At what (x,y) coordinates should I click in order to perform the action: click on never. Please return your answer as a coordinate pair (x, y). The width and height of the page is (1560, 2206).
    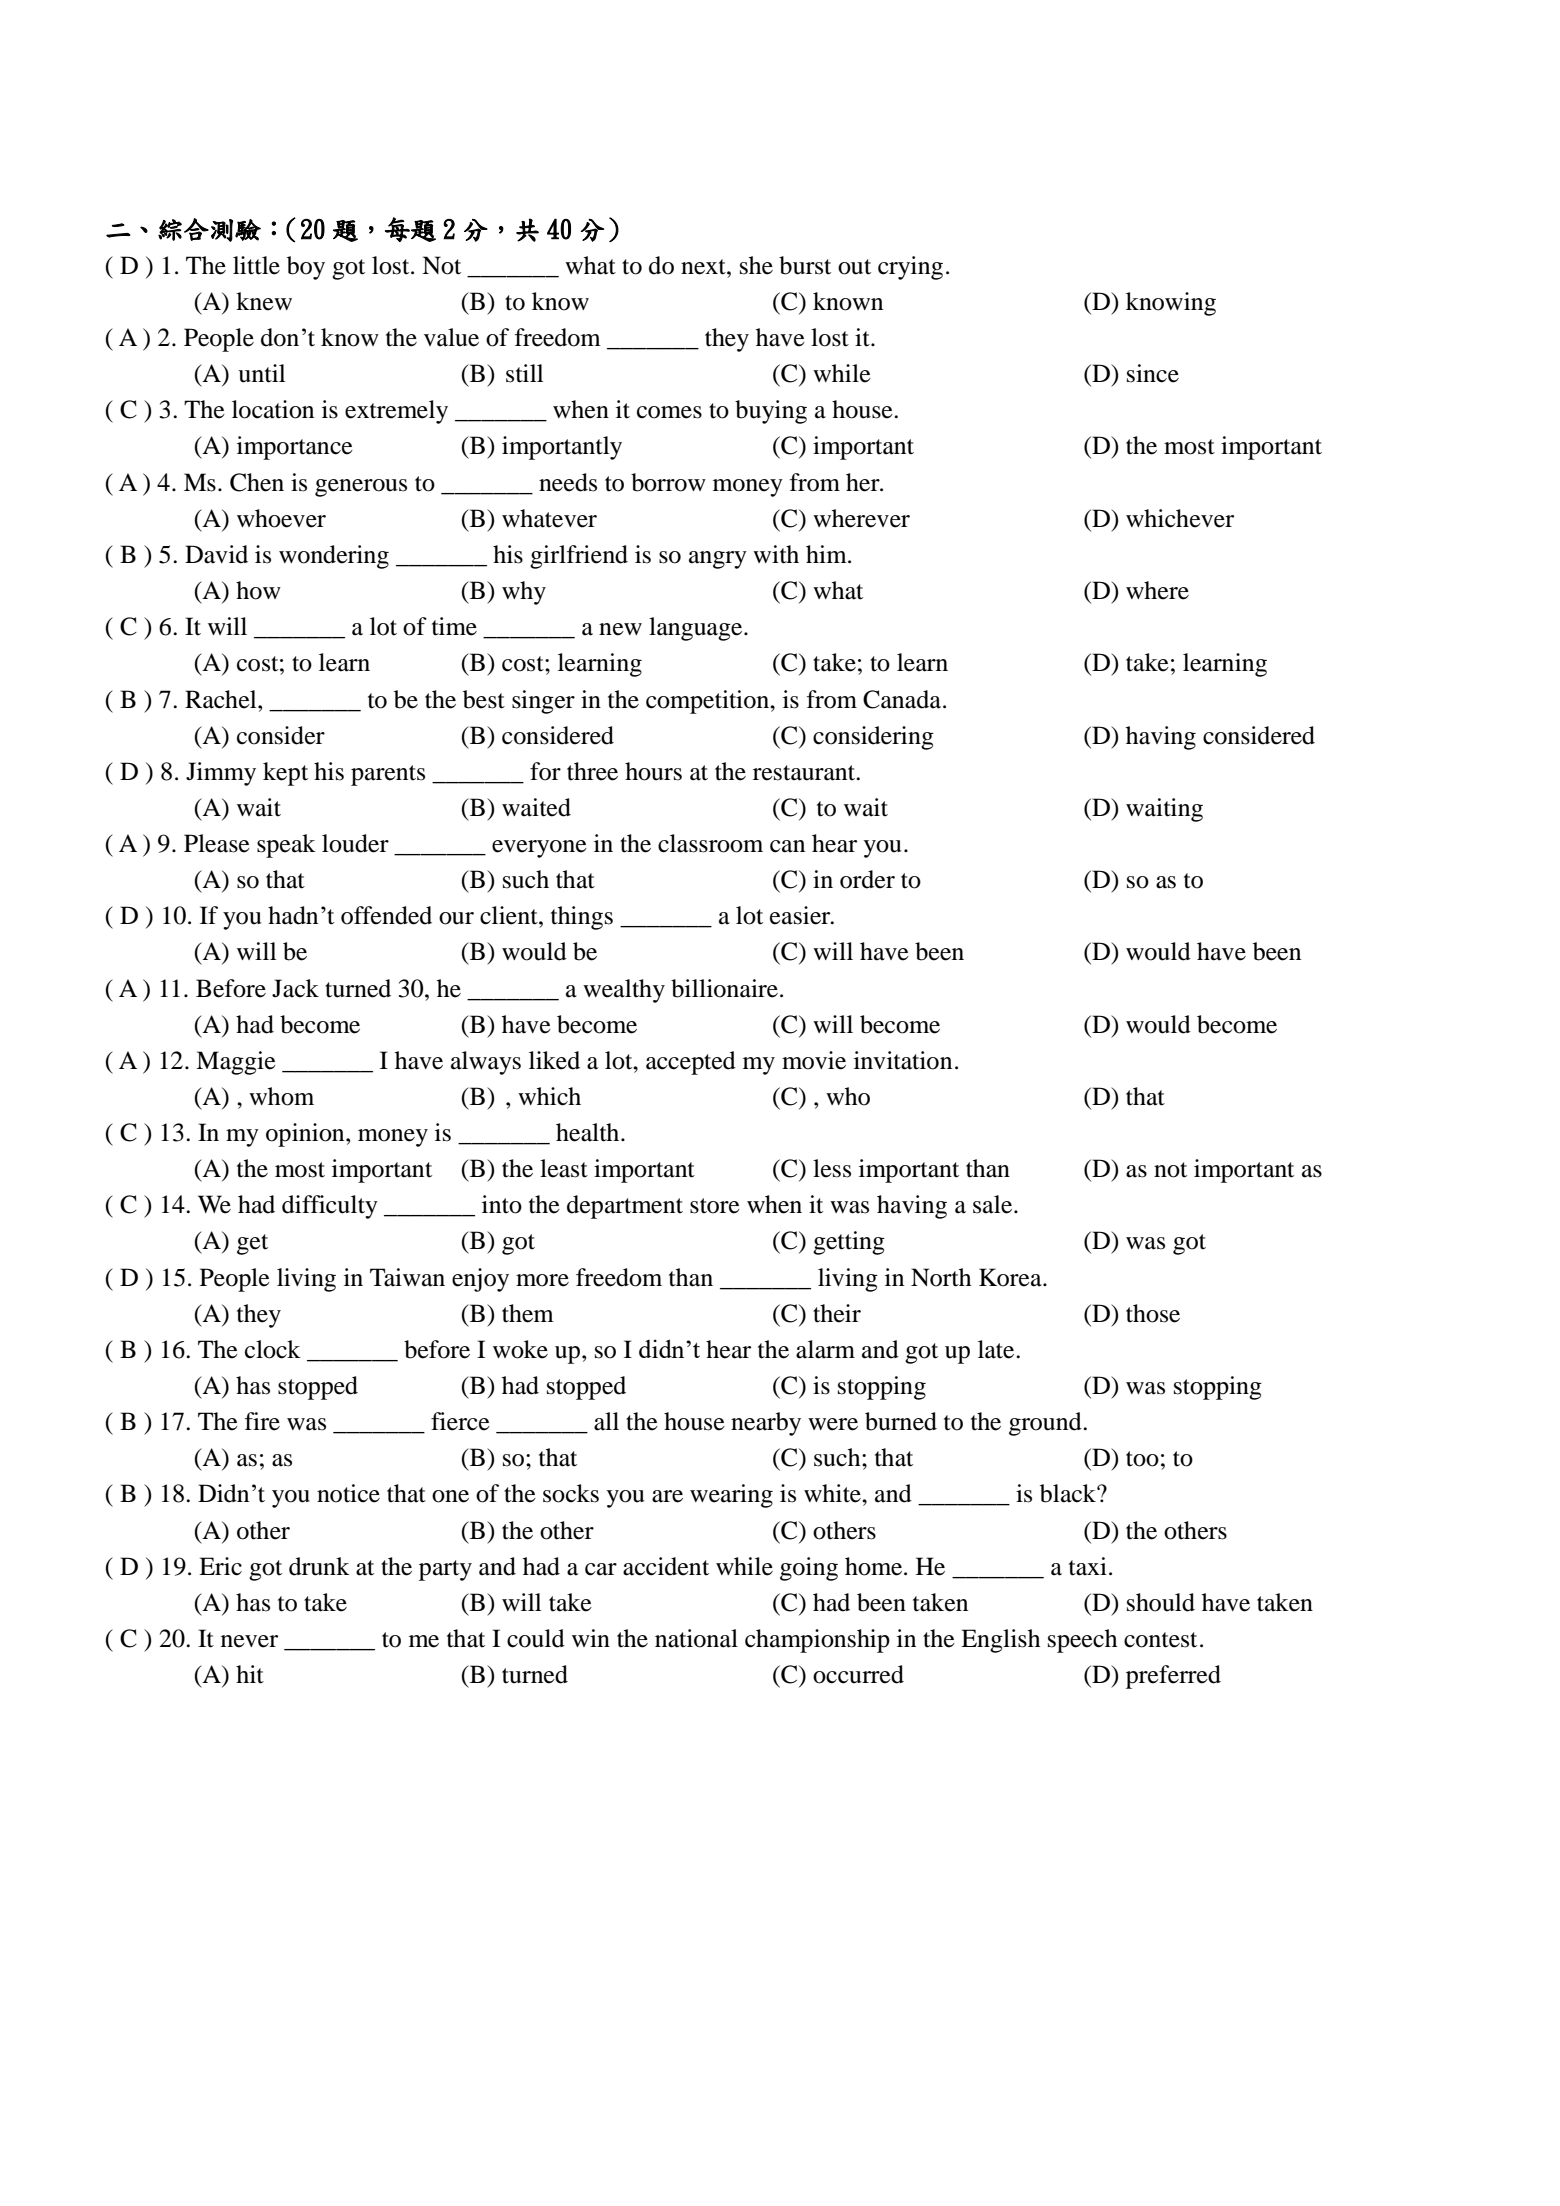
    Looking at the image, I should click on (249, 1641).
